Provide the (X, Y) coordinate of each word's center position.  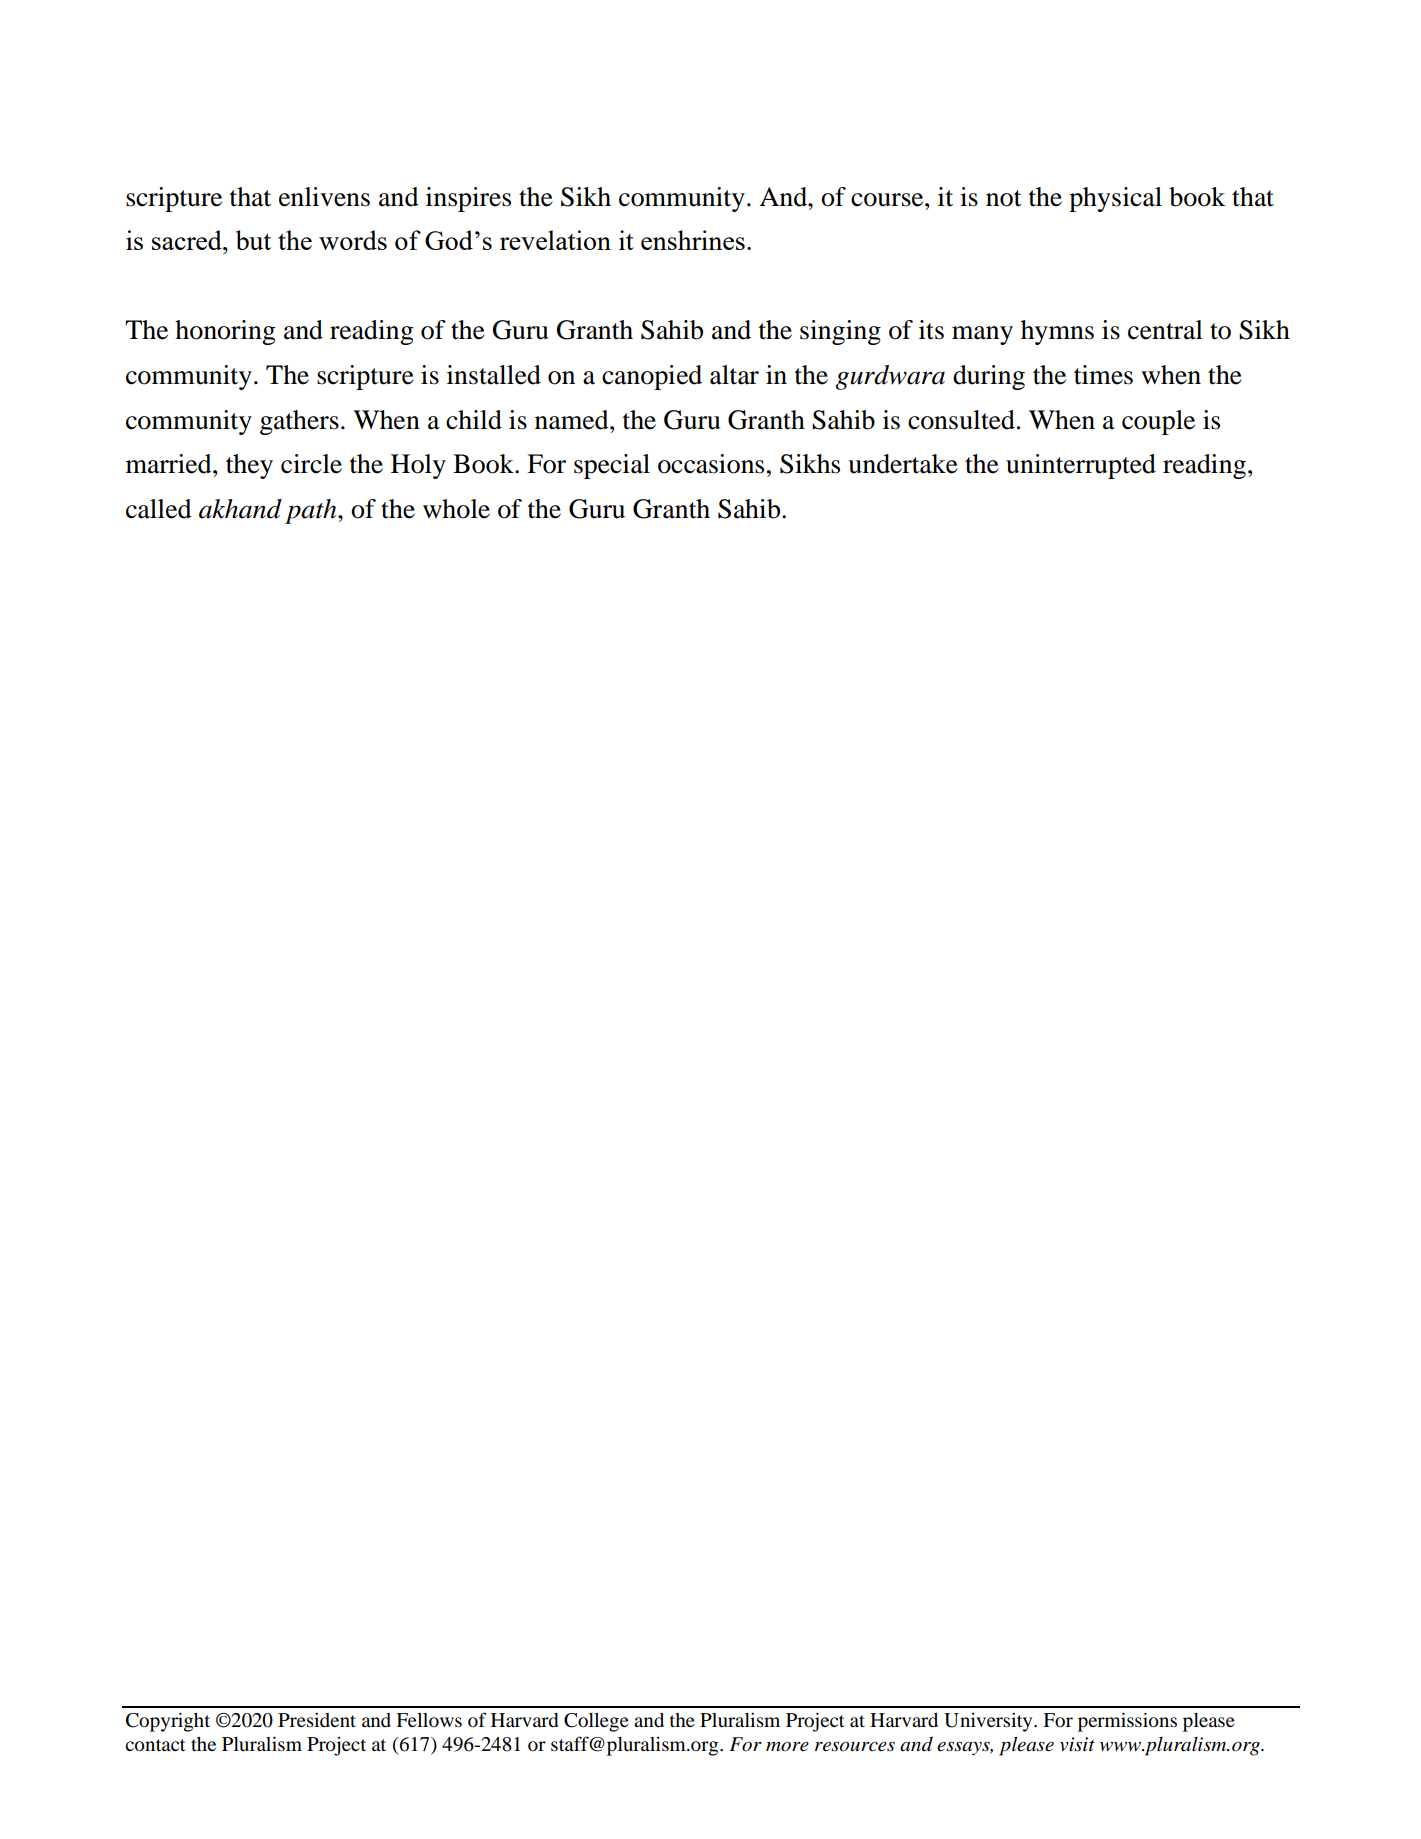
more (787, 1746)
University (989, 1722)
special (612, 466)
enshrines (693, 240)
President (317, 1720)
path (312, 511)
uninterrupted (1081, 466)
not (1004, 198)
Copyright (168, 1722)
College (596, 1722)
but (253, 240)
